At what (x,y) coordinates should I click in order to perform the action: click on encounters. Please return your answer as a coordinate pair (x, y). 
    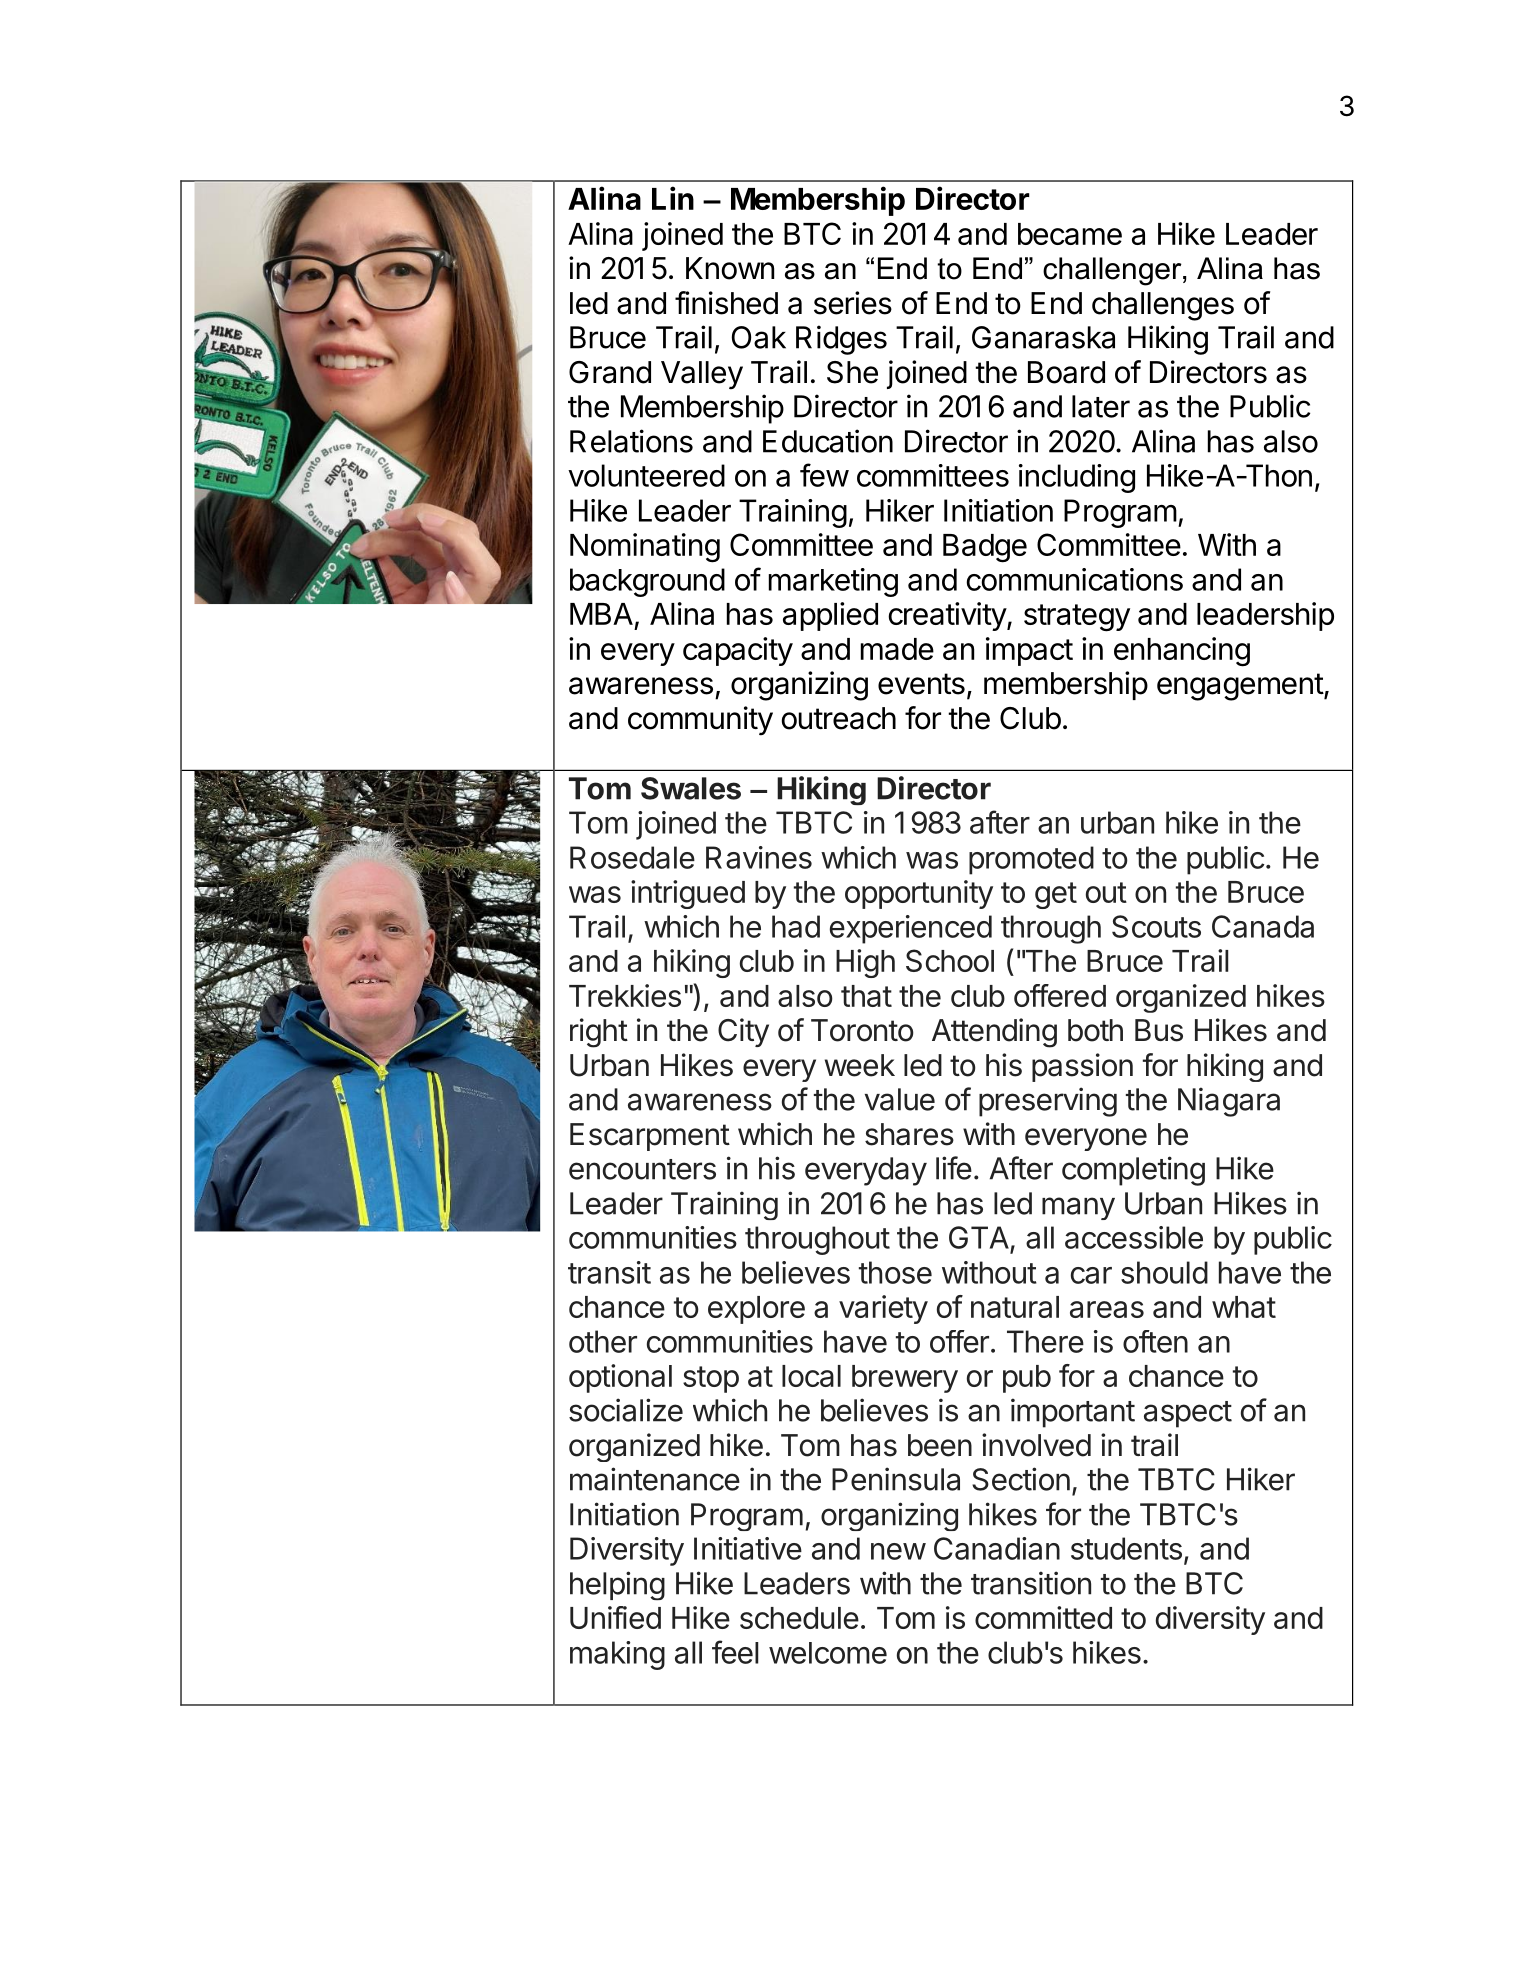
    Looking at the image, I should click on (642, 1169).
